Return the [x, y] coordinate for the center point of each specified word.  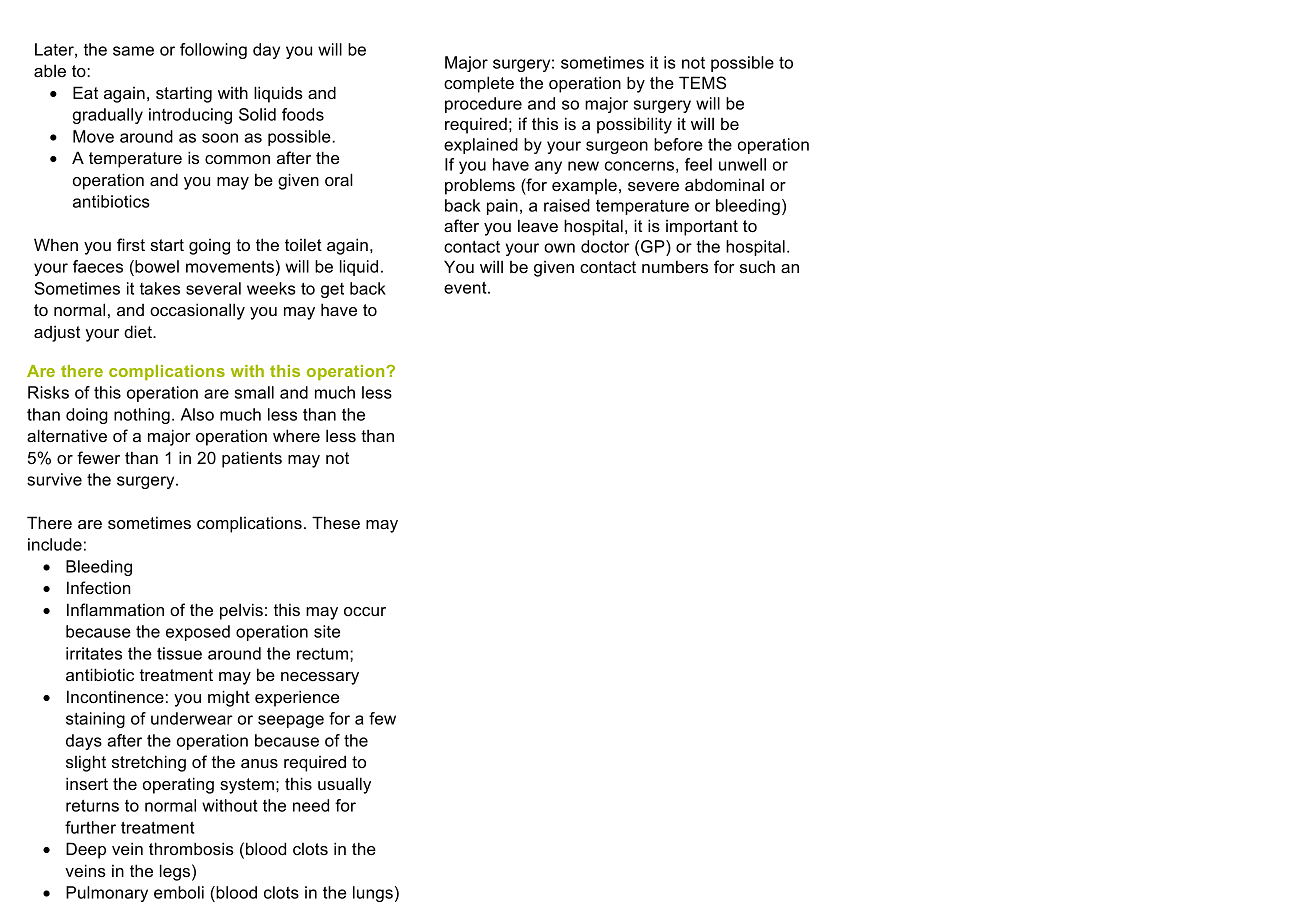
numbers [675, 266]
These [336, 522]
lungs [373, 894]
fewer [98, 457]
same [133, 51]
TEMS [702, 83]
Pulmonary [107, 894]
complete [479, 84]
